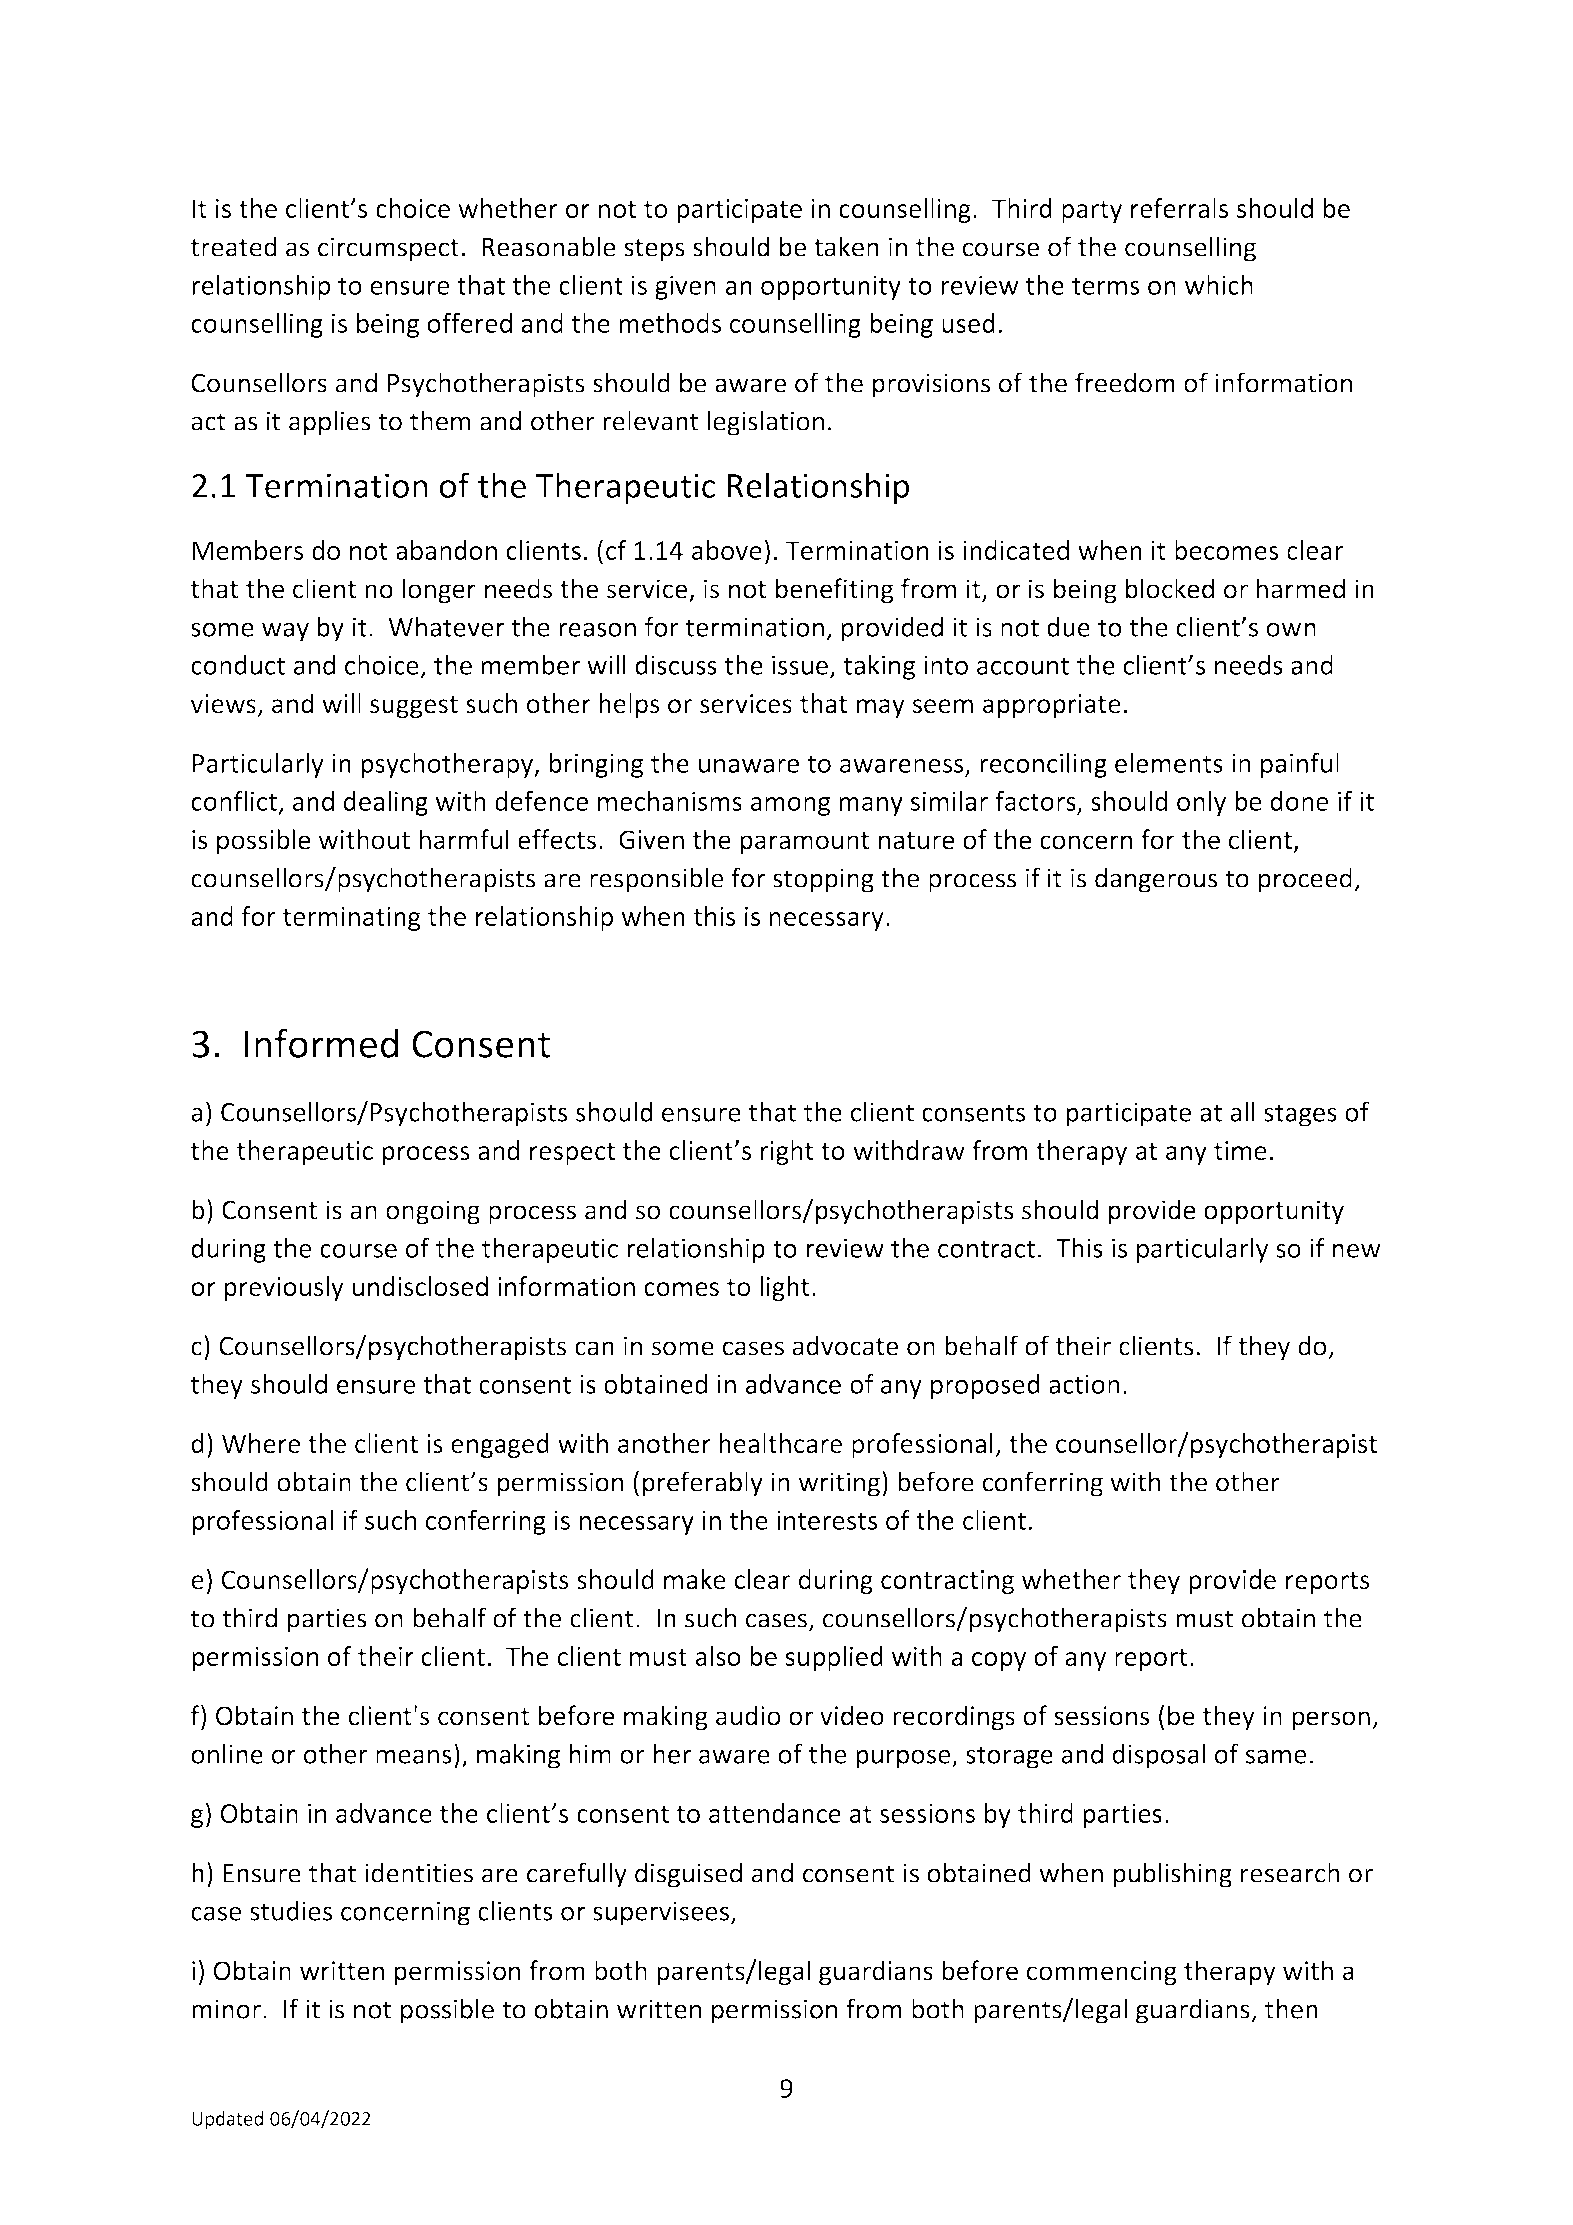 Image resolution: width=1573 pixels, height=2225 pixels. Describe the element at coordinates (433, 1212) in the page. I see `ongoing` at that location.
